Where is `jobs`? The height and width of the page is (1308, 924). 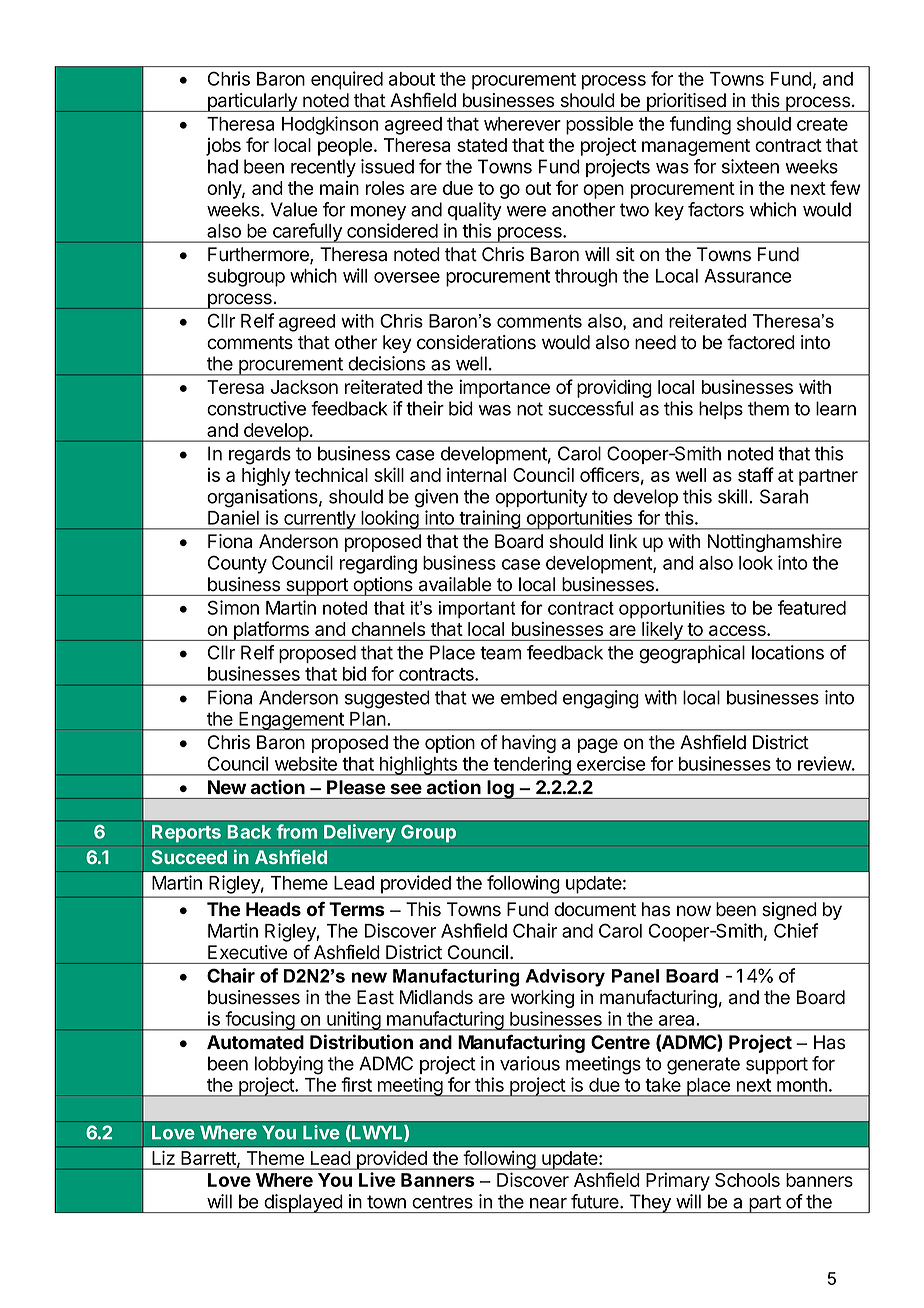 jobs is located at coordinates (223, 147).
